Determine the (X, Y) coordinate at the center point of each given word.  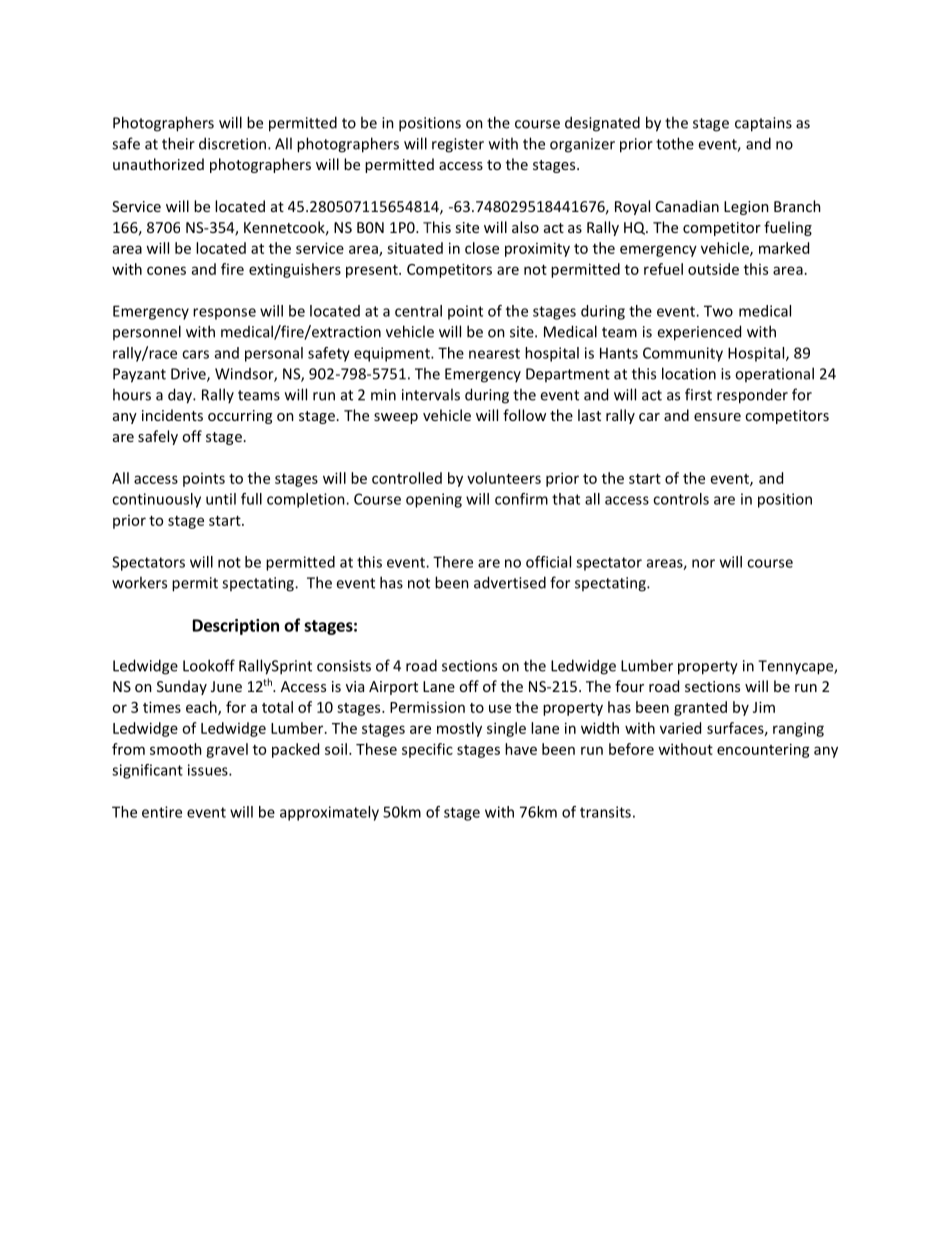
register (458, 145)
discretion (232, 143)
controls (681, 499)
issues (209, 770)
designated (602, 124)
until (221, 499)
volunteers (504, 478)
